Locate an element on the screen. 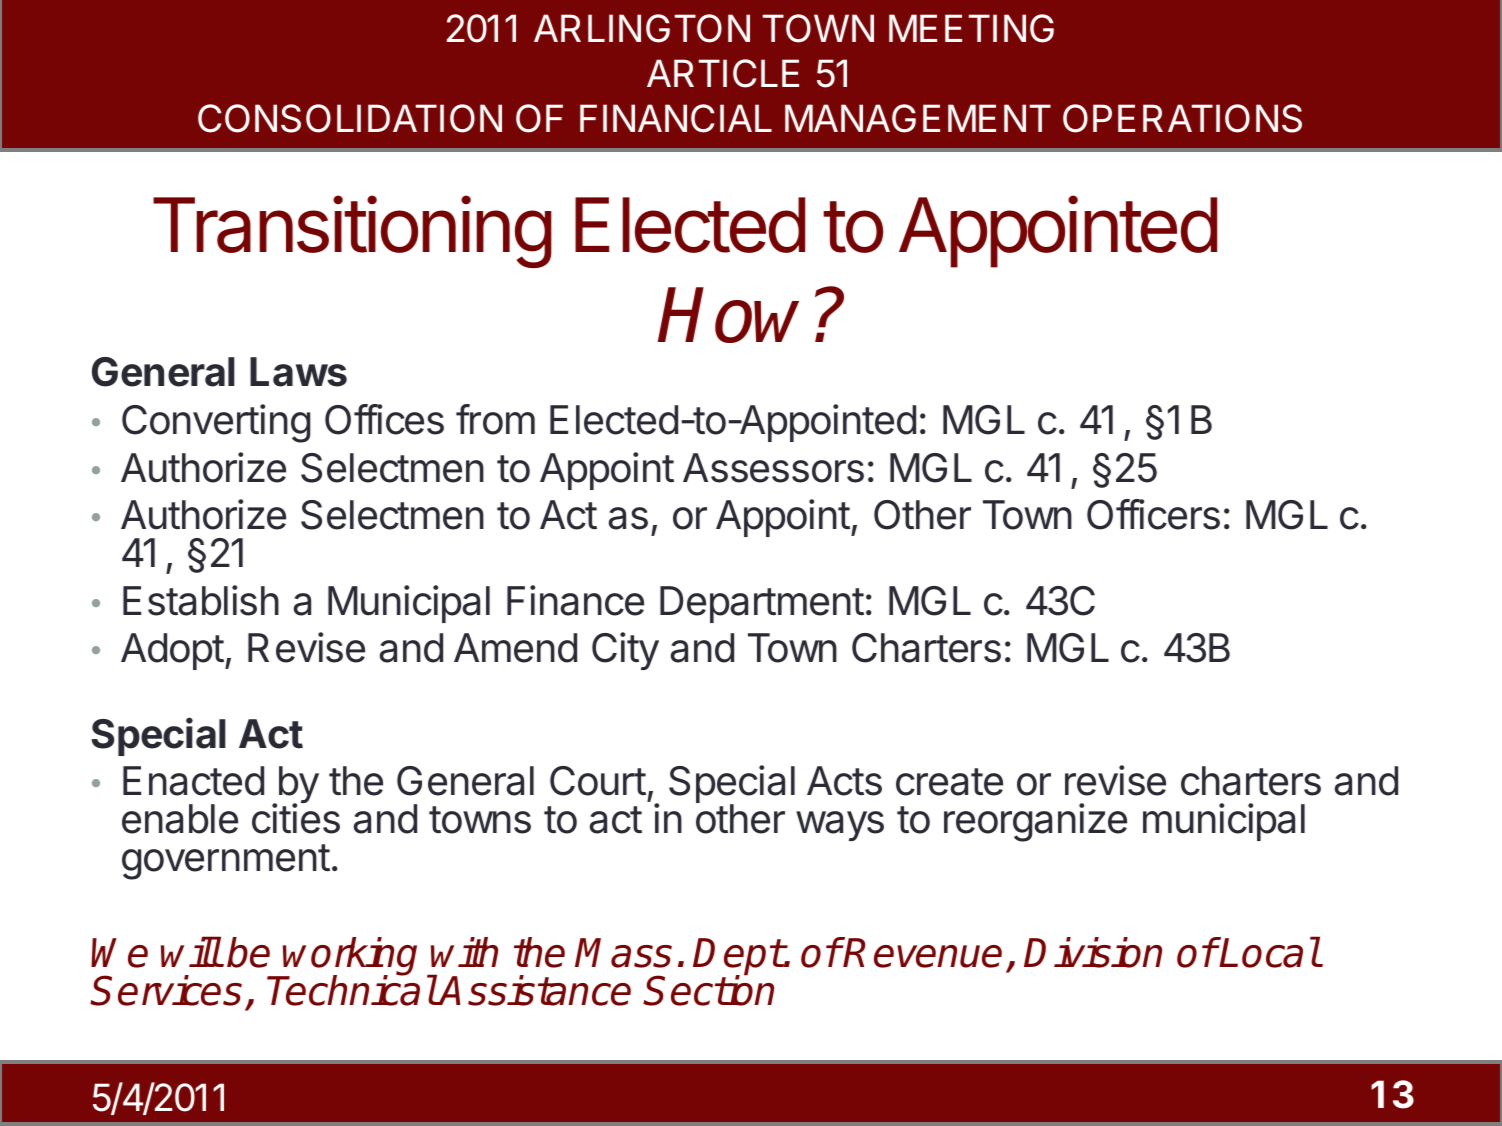  Laws is located at coordinates (298, 372).
